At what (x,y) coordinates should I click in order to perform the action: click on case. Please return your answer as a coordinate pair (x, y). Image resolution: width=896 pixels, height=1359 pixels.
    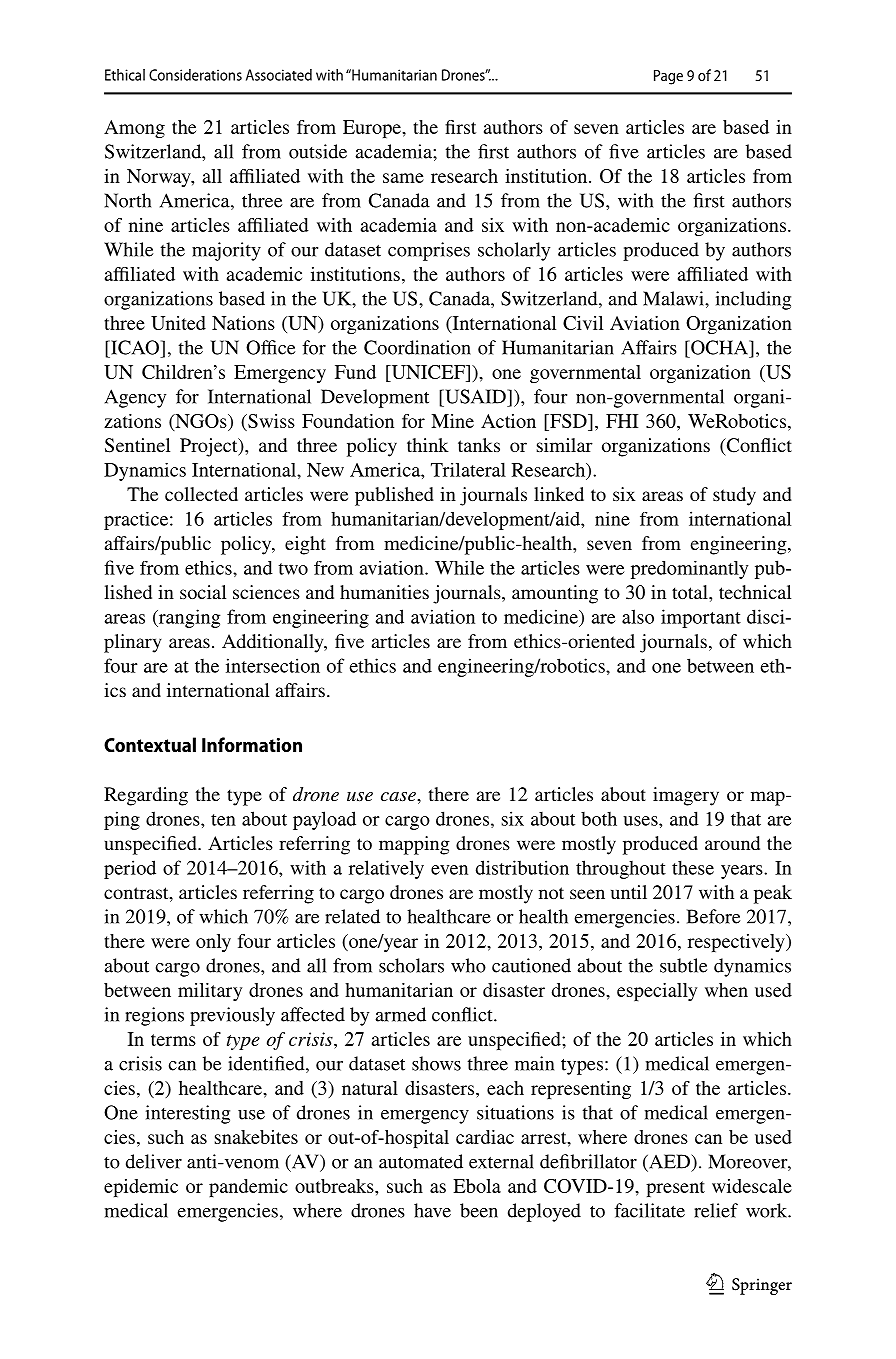
    Looking at the image, I should click on (399, 796).
